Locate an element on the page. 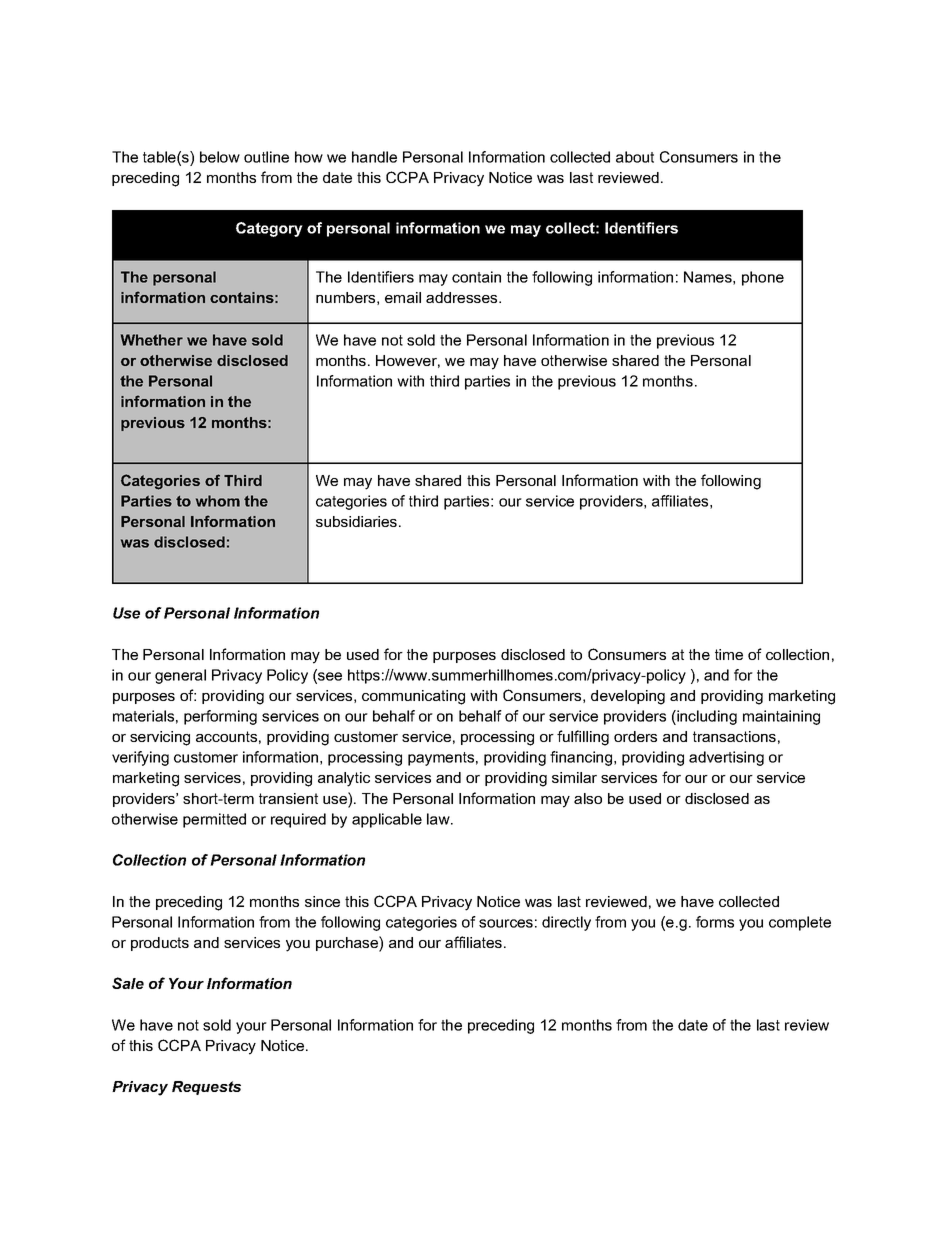  below is located at coordinates (220, 157).
